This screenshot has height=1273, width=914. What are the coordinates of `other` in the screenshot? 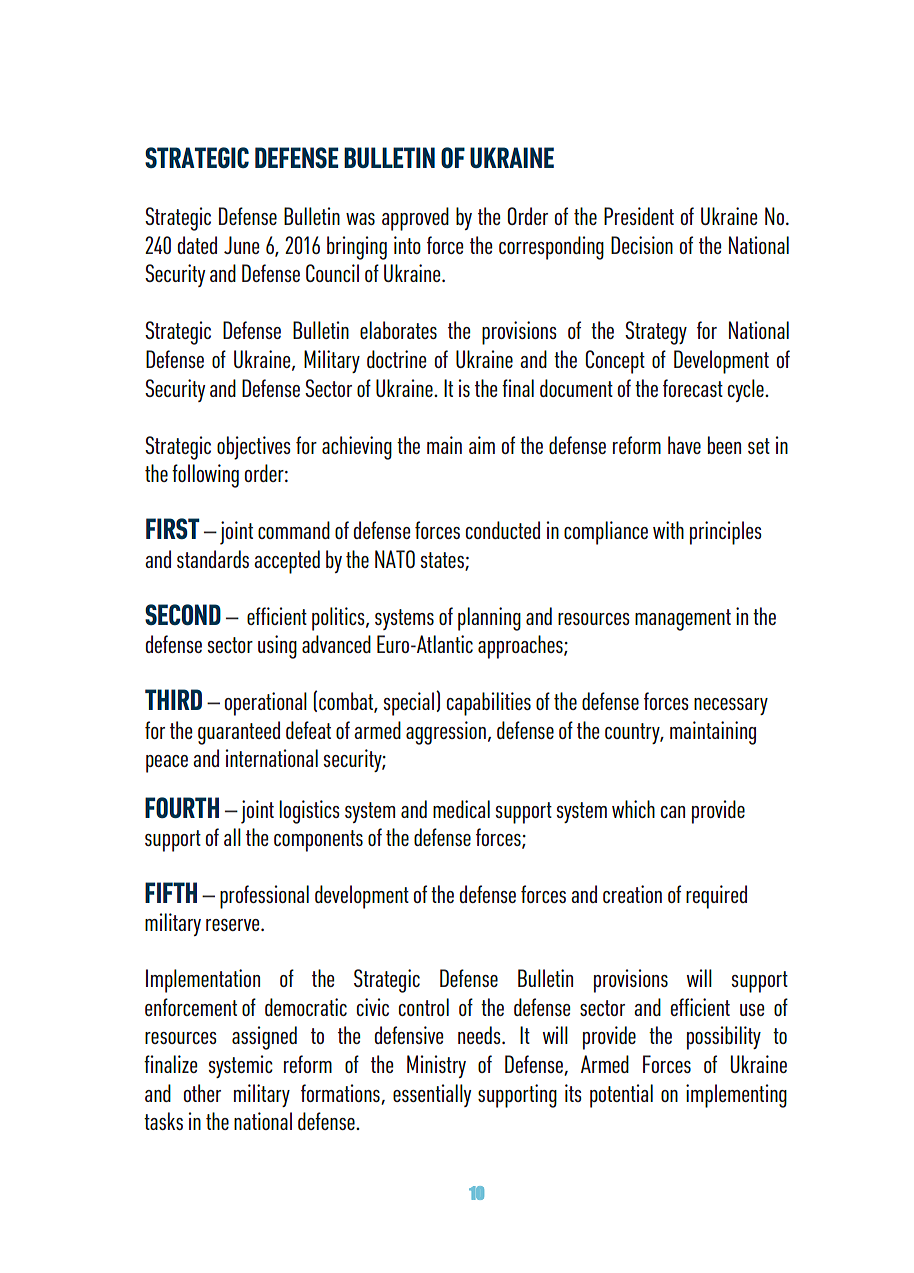 It's located at (202, 1093).
